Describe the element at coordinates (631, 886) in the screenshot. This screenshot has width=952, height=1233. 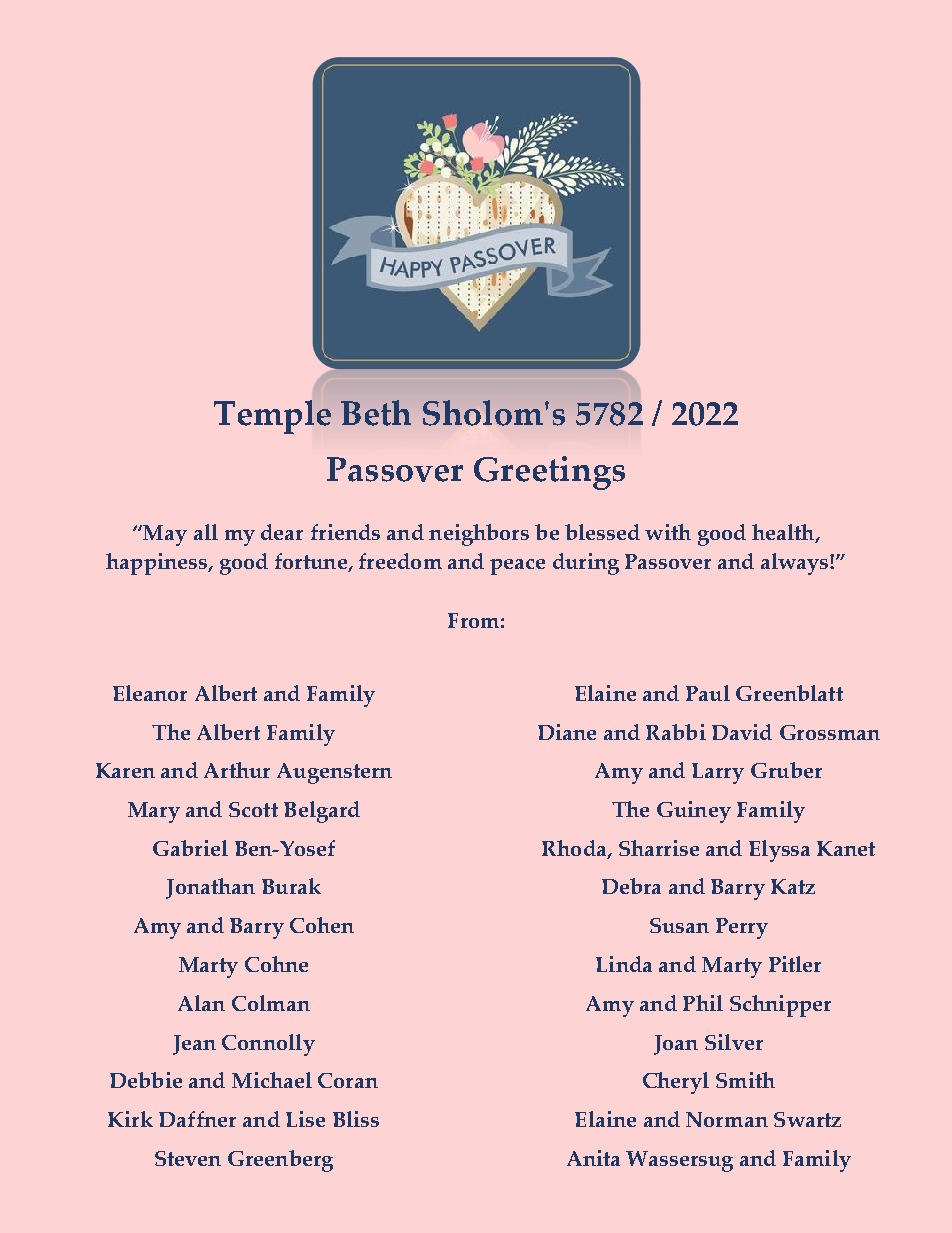
I see `Debra` at that location.
